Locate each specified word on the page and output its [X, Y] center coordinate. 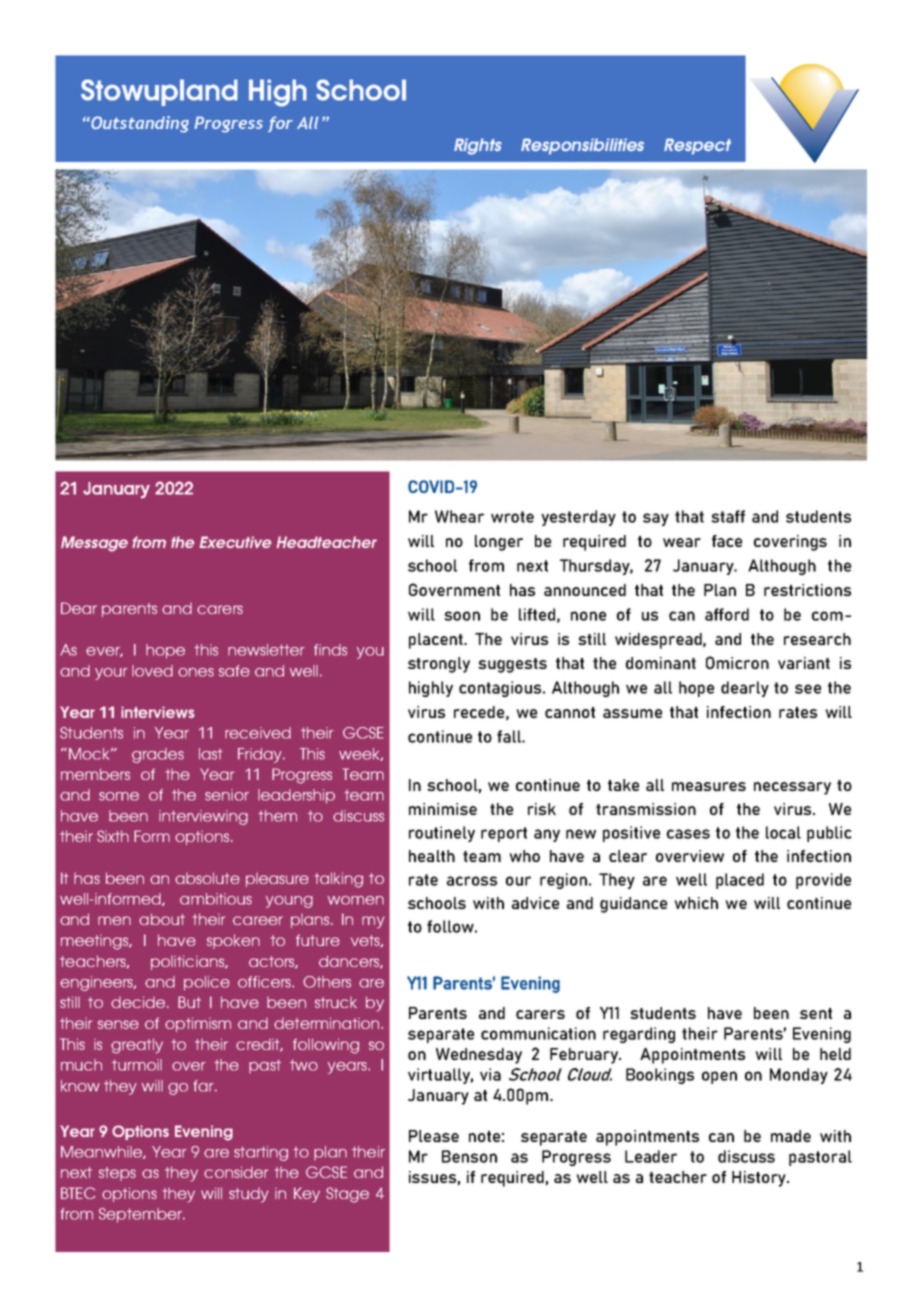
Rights [478, 146]
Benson [469, 1156]
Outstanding [139, 124]
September [142, 1215]
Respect [697, 146]
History [760, 1179]
